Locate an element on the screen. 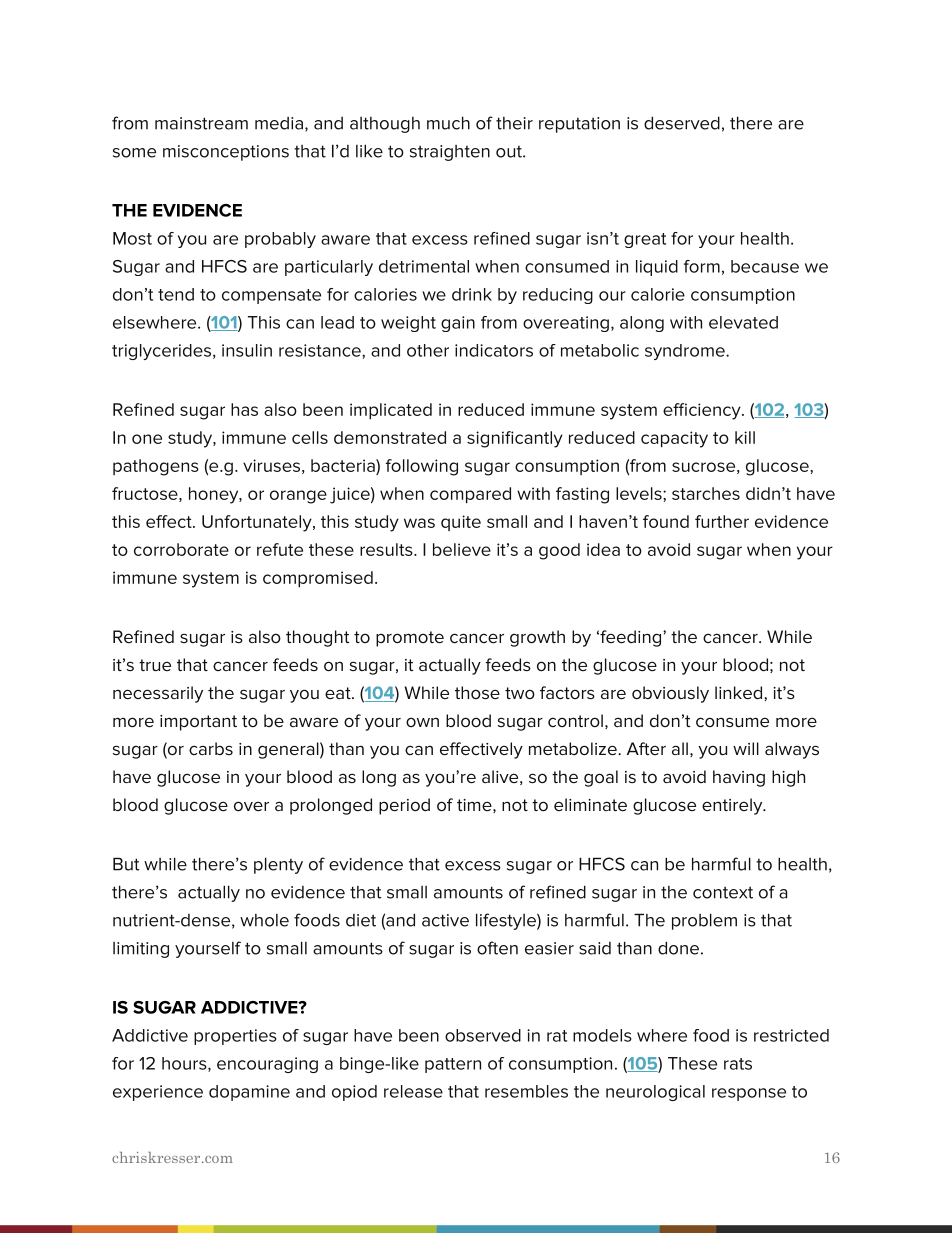 This screenshot has height=1233, width=952. having is located at coordinates (739, 778).
